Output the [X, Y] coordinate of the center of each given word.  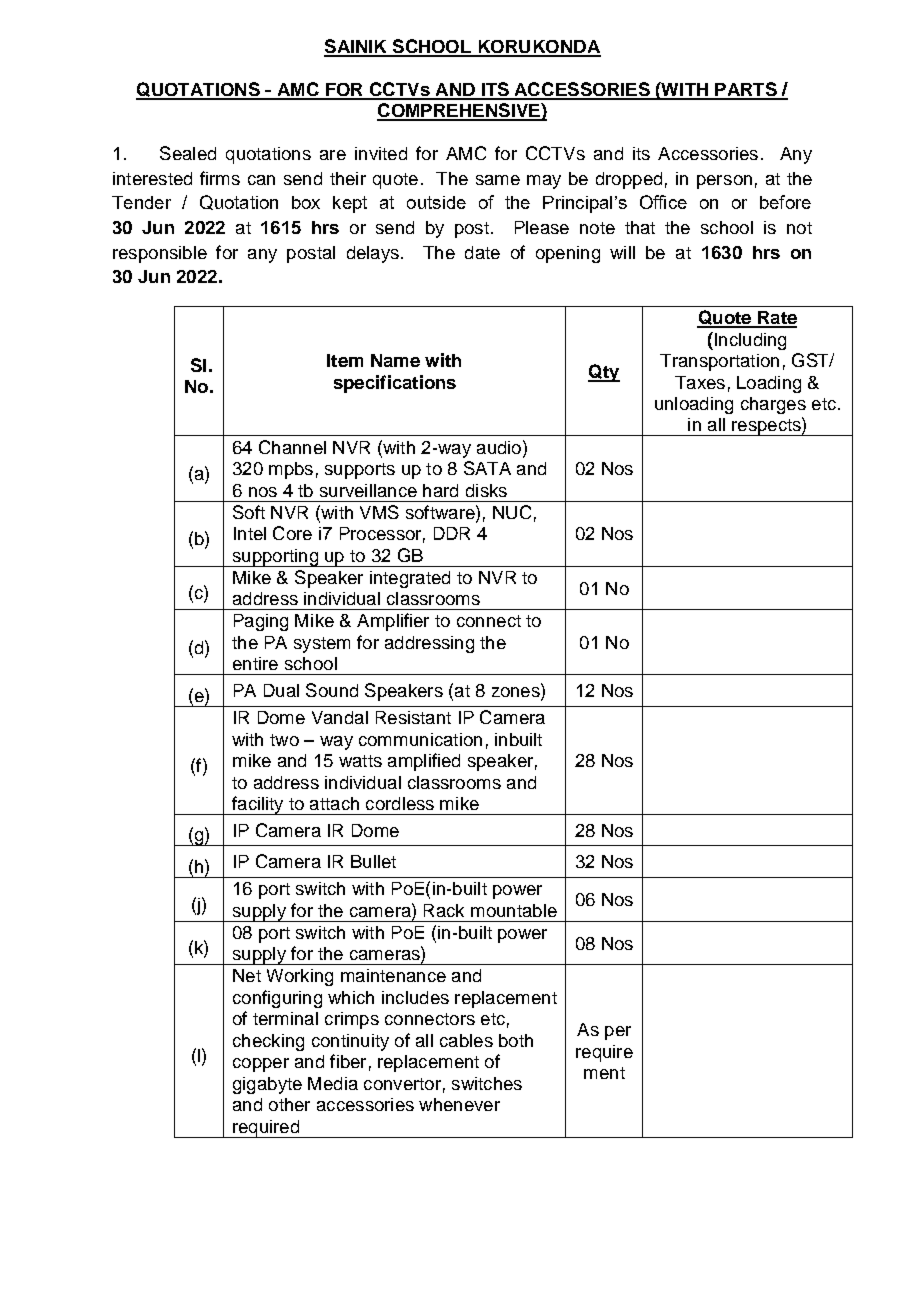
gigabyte [267, 1085]
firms [220, 178]
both [516, 1040]
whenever [459, 1104]
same [498, 180]
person [724, 182]
